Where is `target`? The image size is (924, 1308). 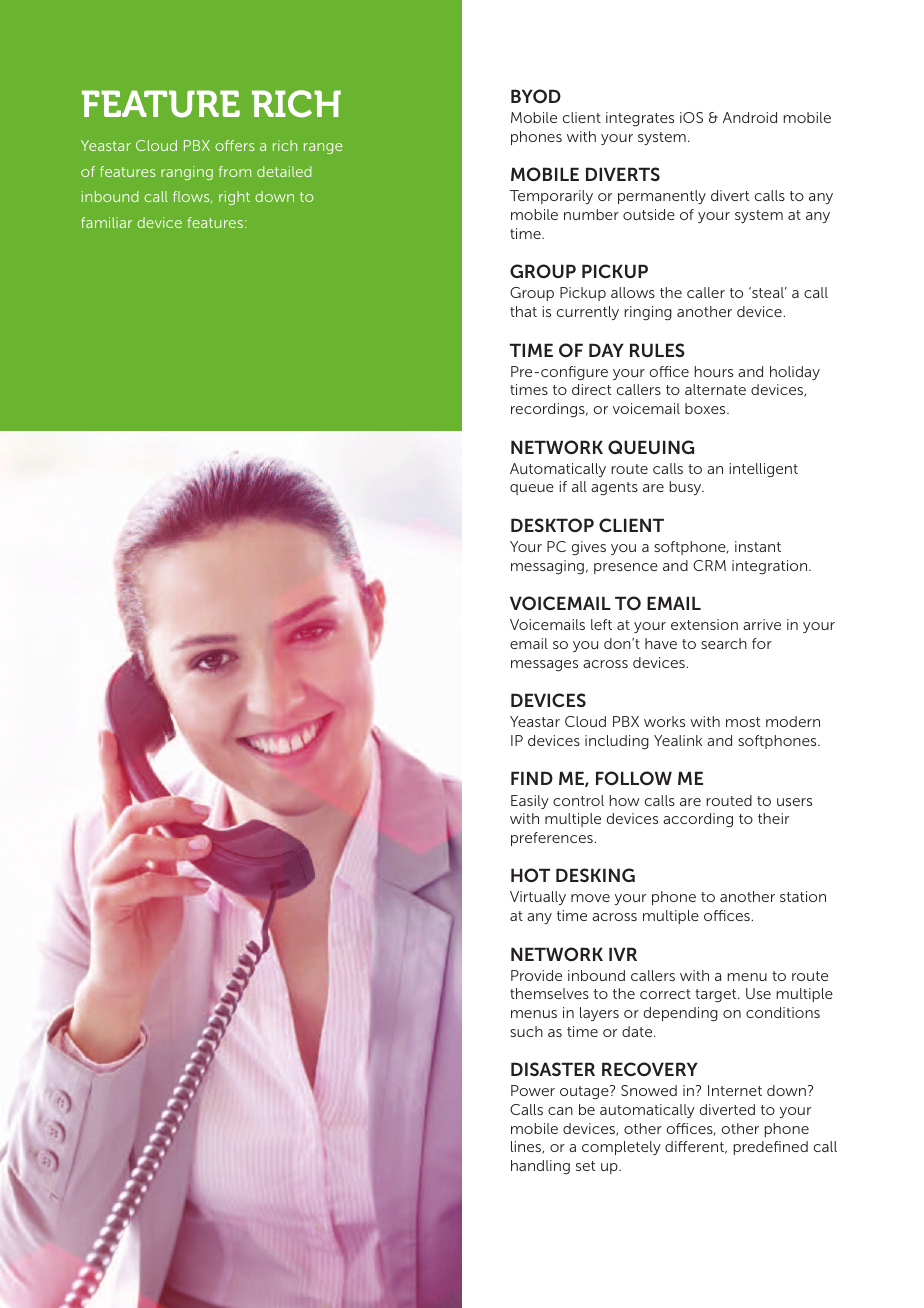
target is located at coordinates (717, 996).
